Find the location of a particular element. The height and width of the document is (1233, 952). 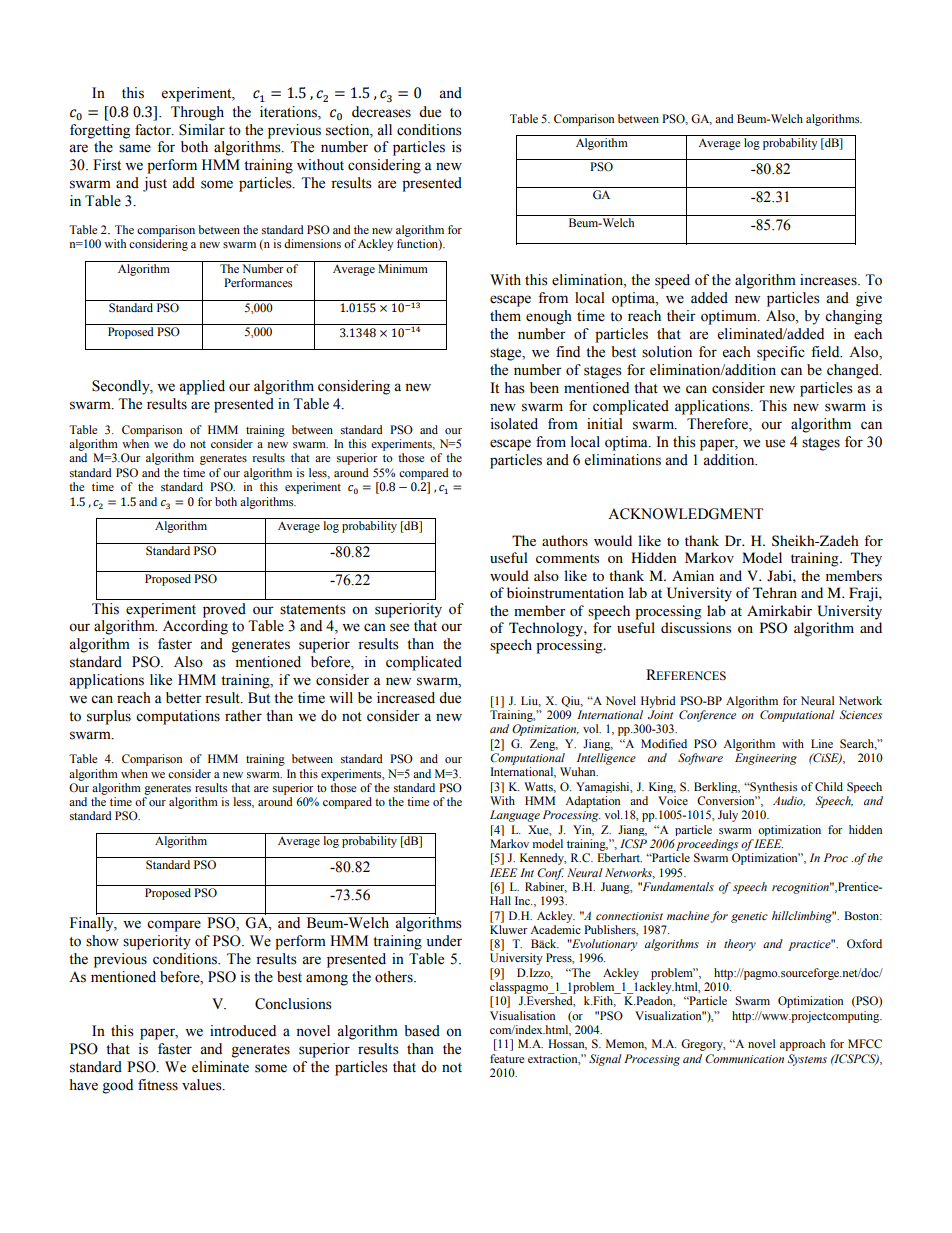

Language is located at coordinates (515, 816).
